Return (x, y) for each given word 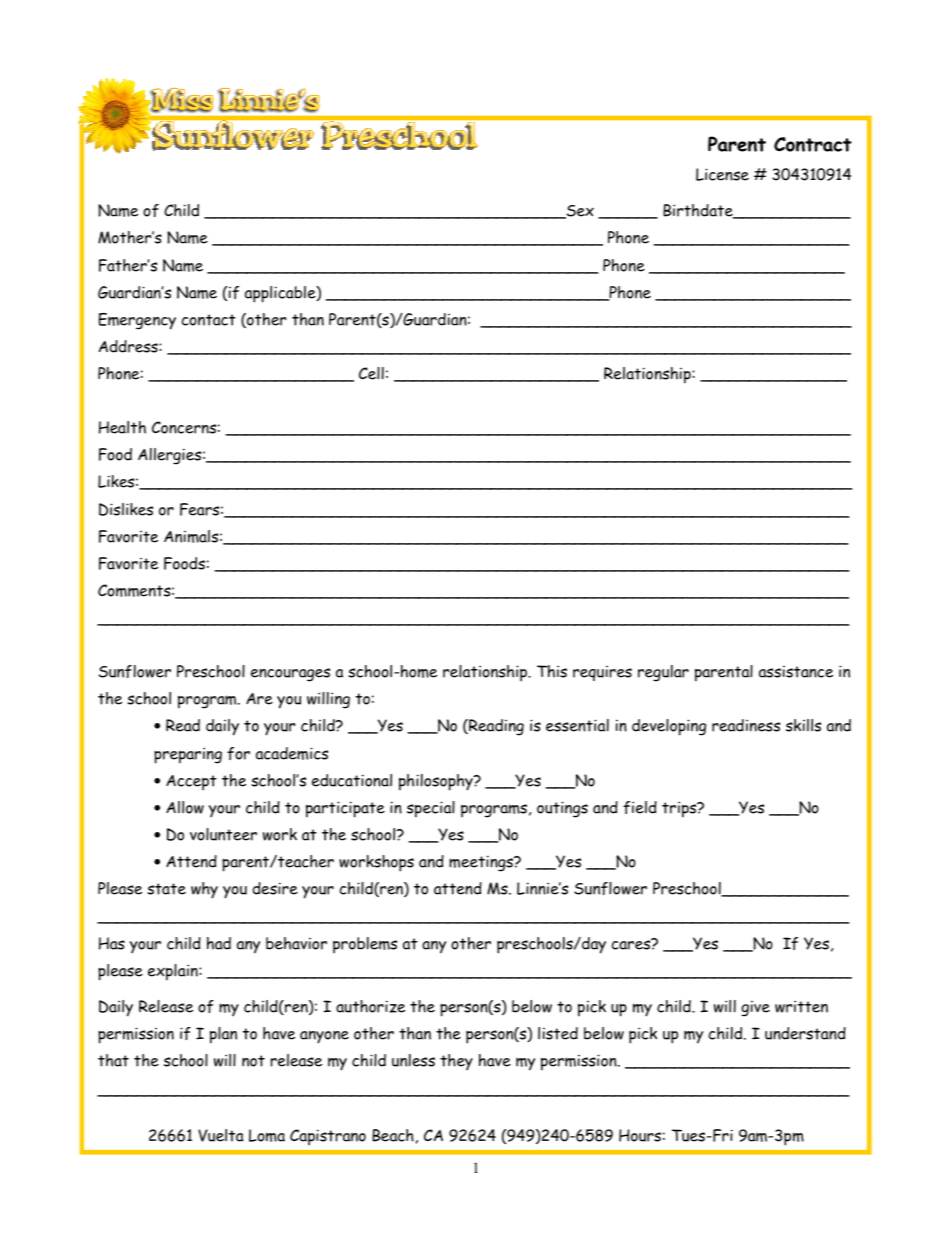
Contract (813, 144)
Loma (267, 1135)
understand (805, 1033)
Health (122, 427)
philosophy (437, 782)
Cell (371, 373)
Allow (185, 807)
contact (209, 320)
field (640, 807)
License (722, 174)
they (456, 1062)
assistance (796, 672)
